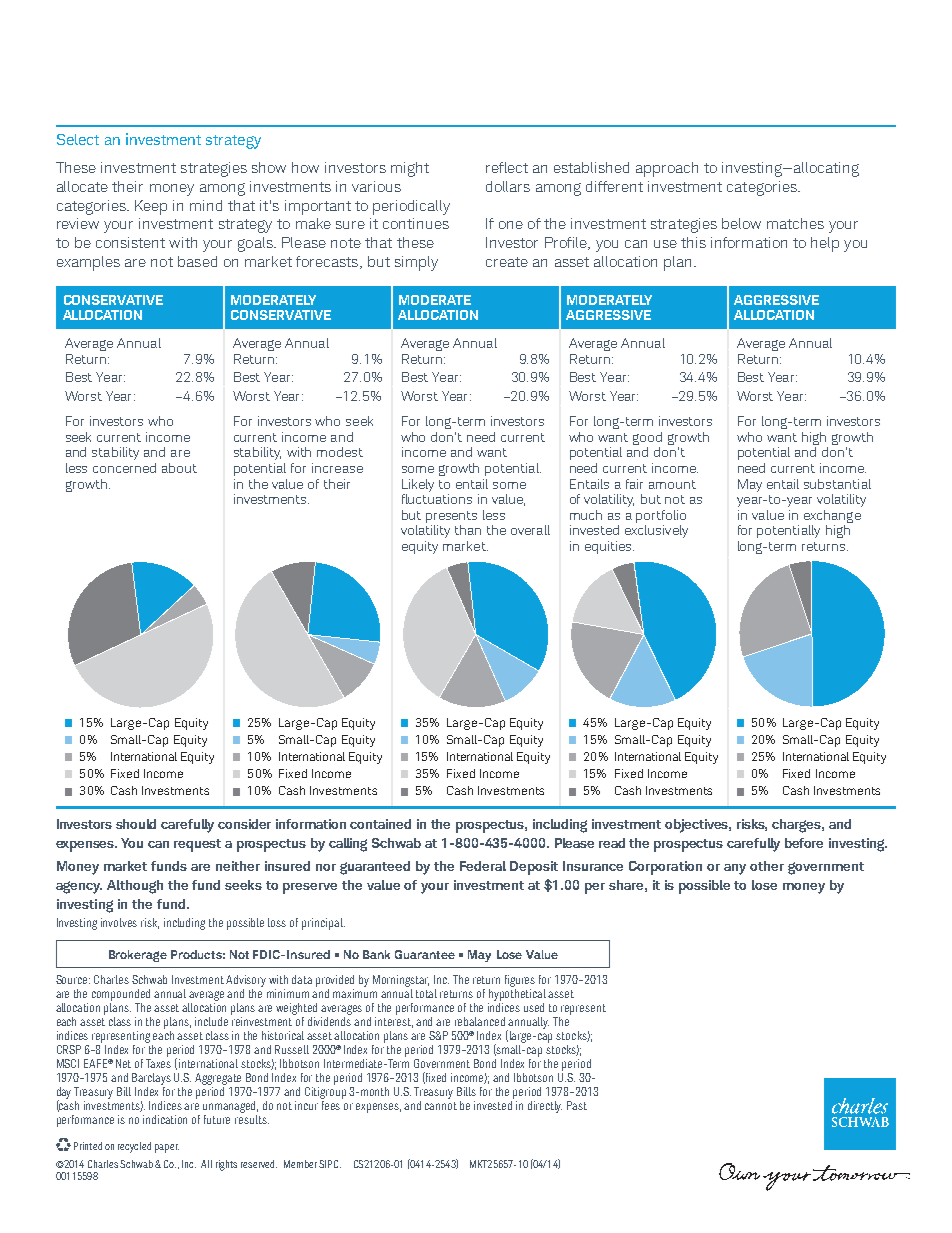 Image resolution: width=952 pixels, height=1233 pixels. Describe the element at coordinates (179, 468) in the document. I see `about` at that location.
